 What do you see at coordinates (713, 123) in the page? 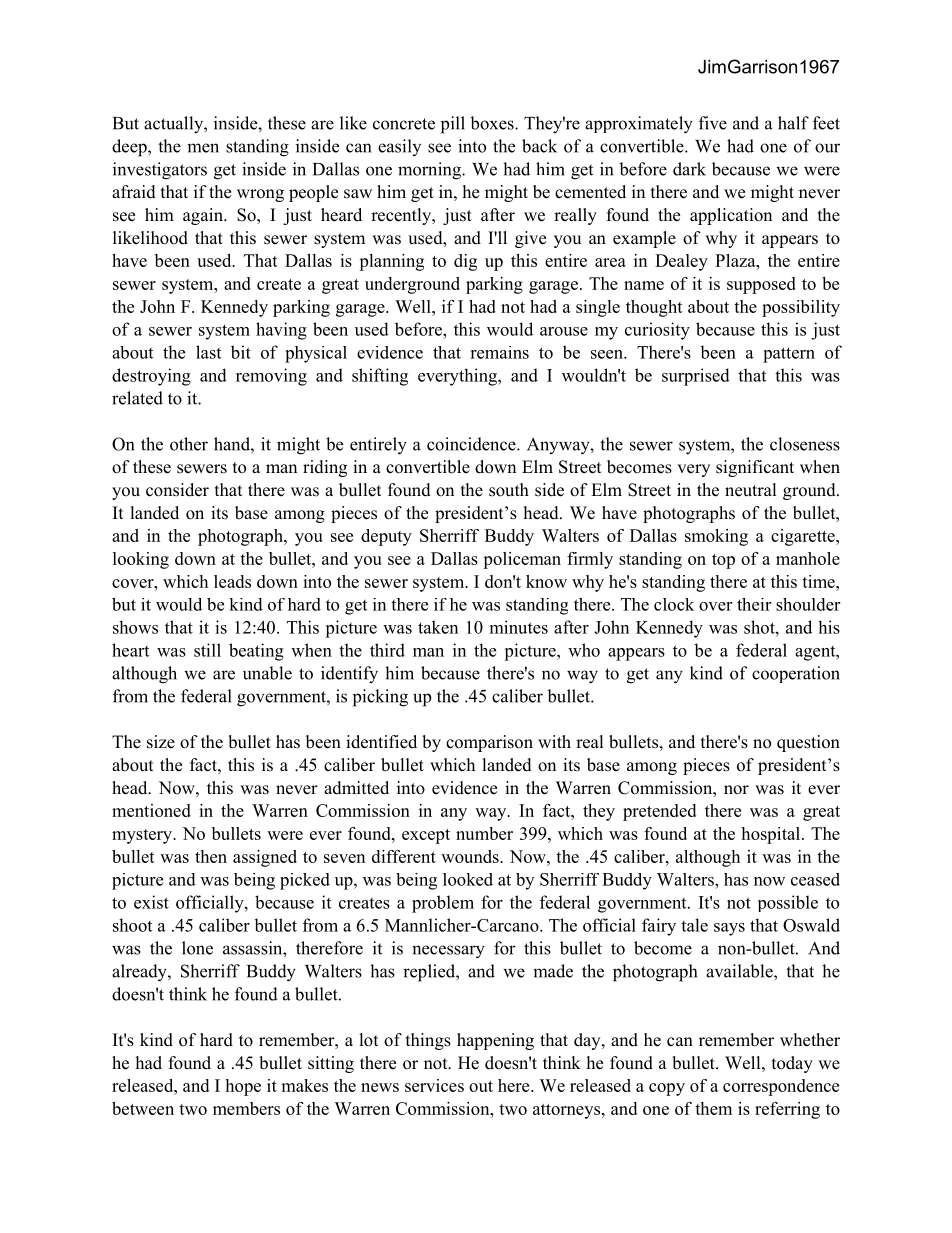
I see `five` at bounding box center [713, 123].
